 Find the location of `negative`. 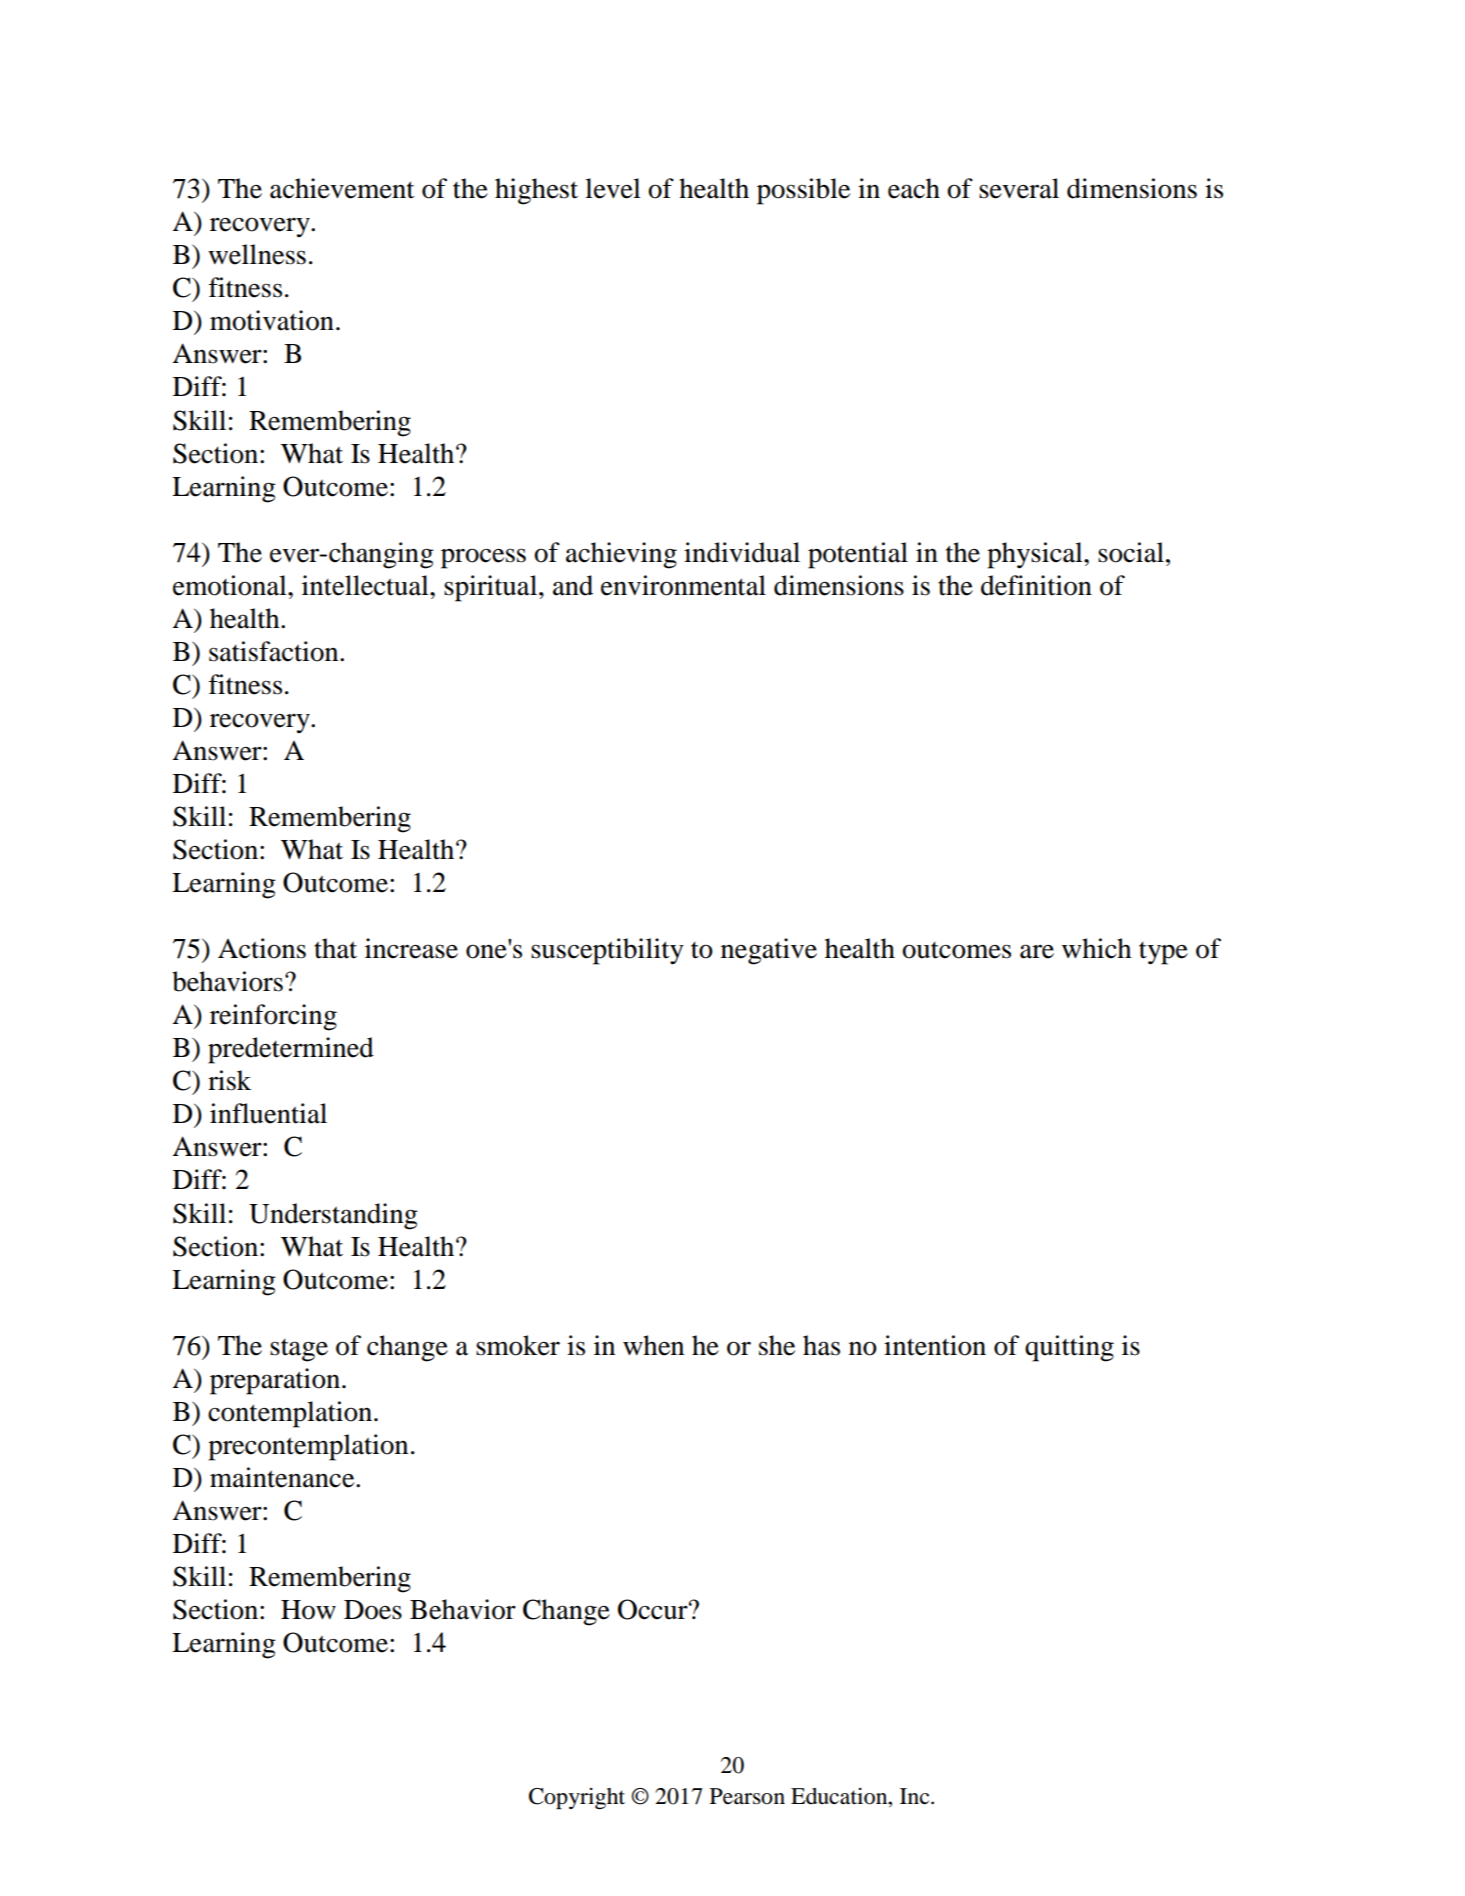

negative is located at coordinates (769, 951).
